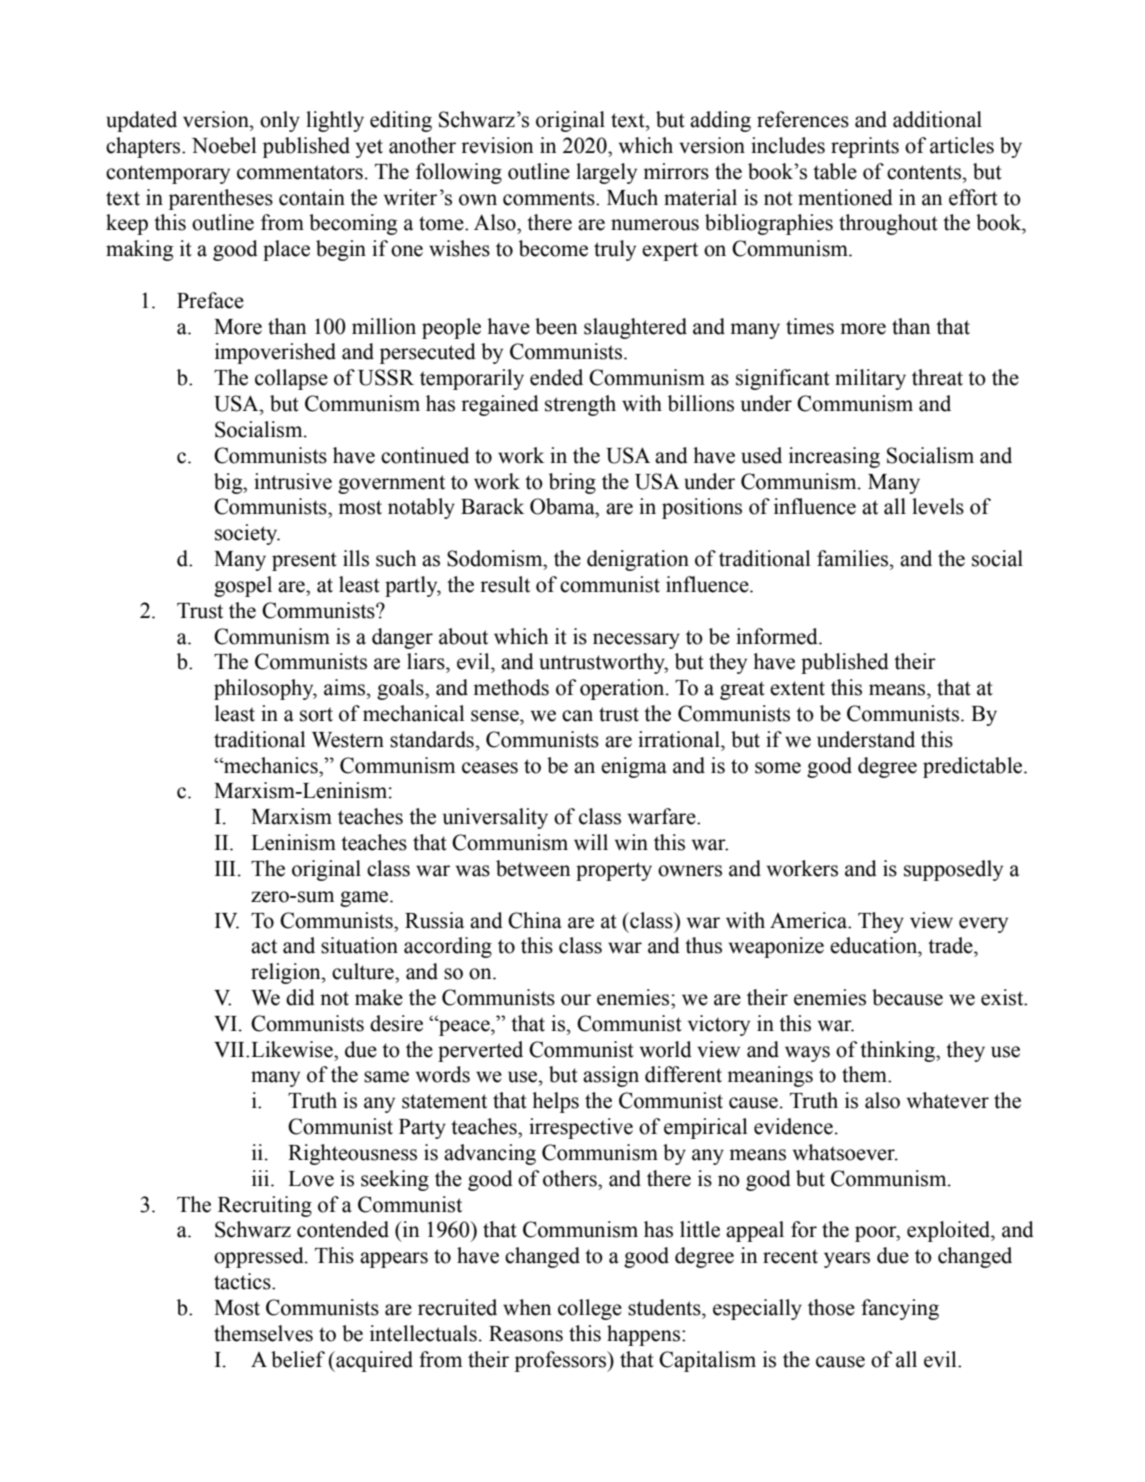  Describe the element at coordinates (590, 1309) in the document. I see `college` at that location.
